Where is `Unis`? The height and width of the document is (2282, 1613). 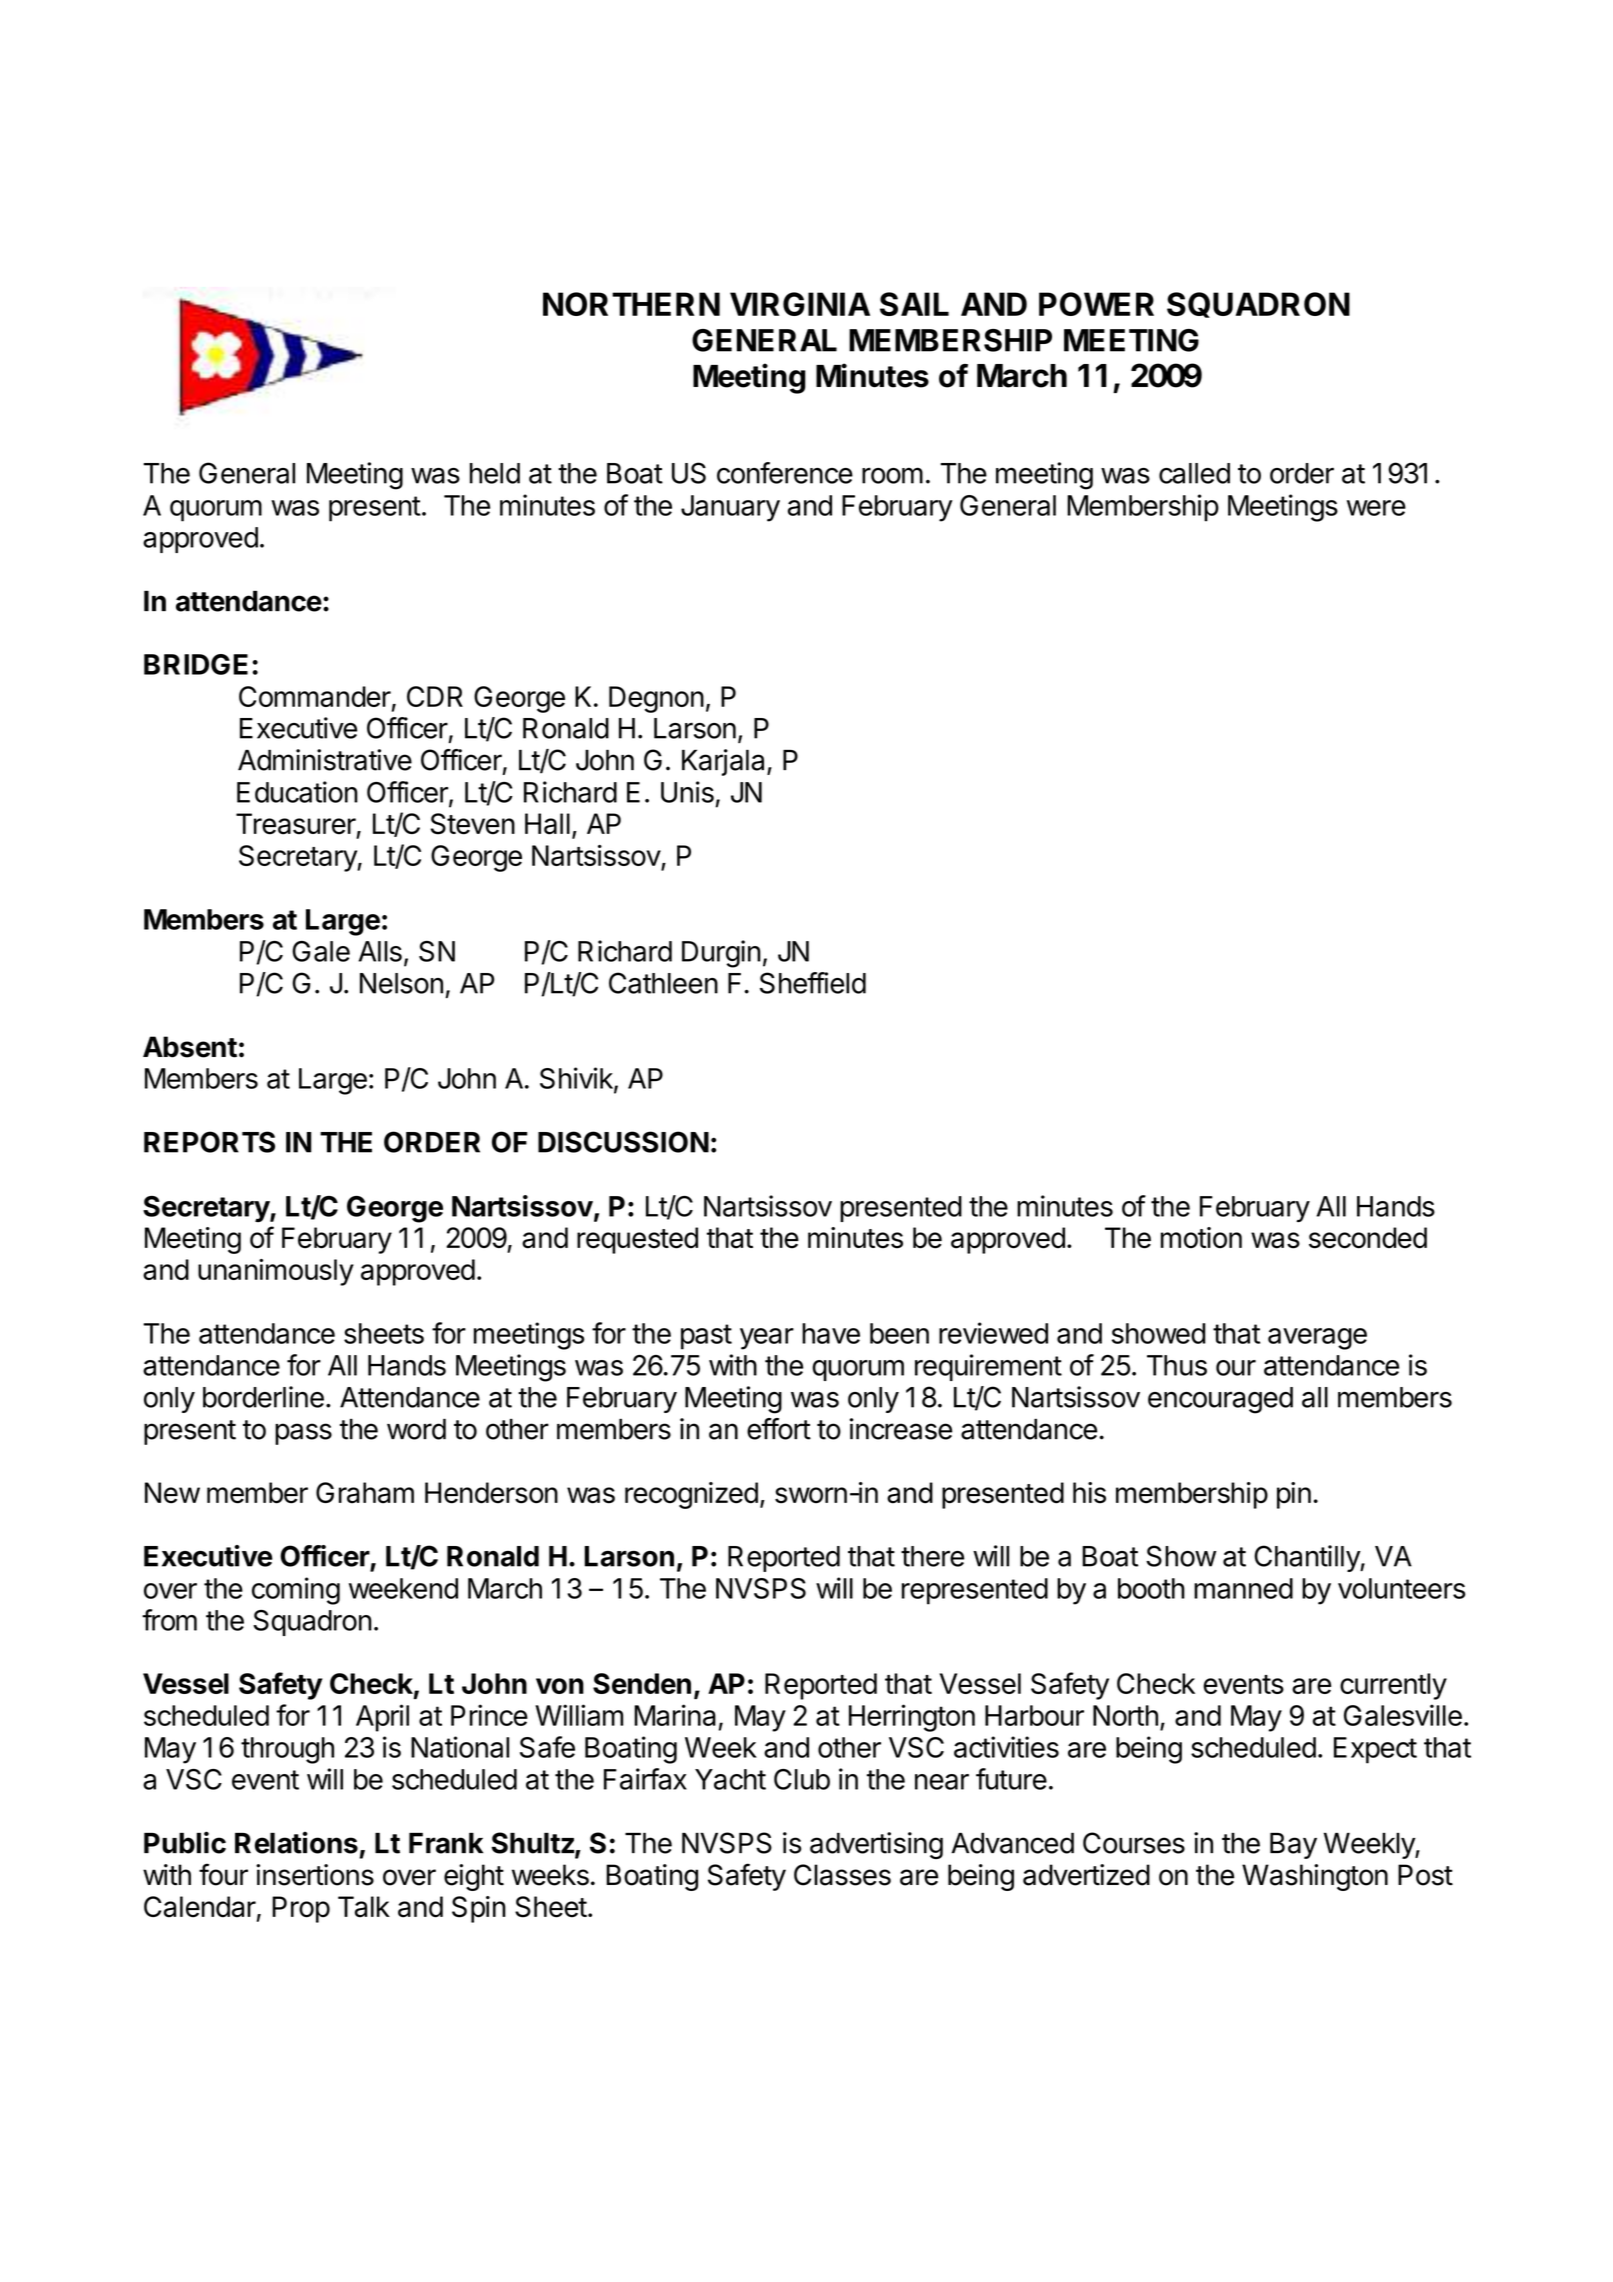 Unis is located at coordinates (687, 792).
